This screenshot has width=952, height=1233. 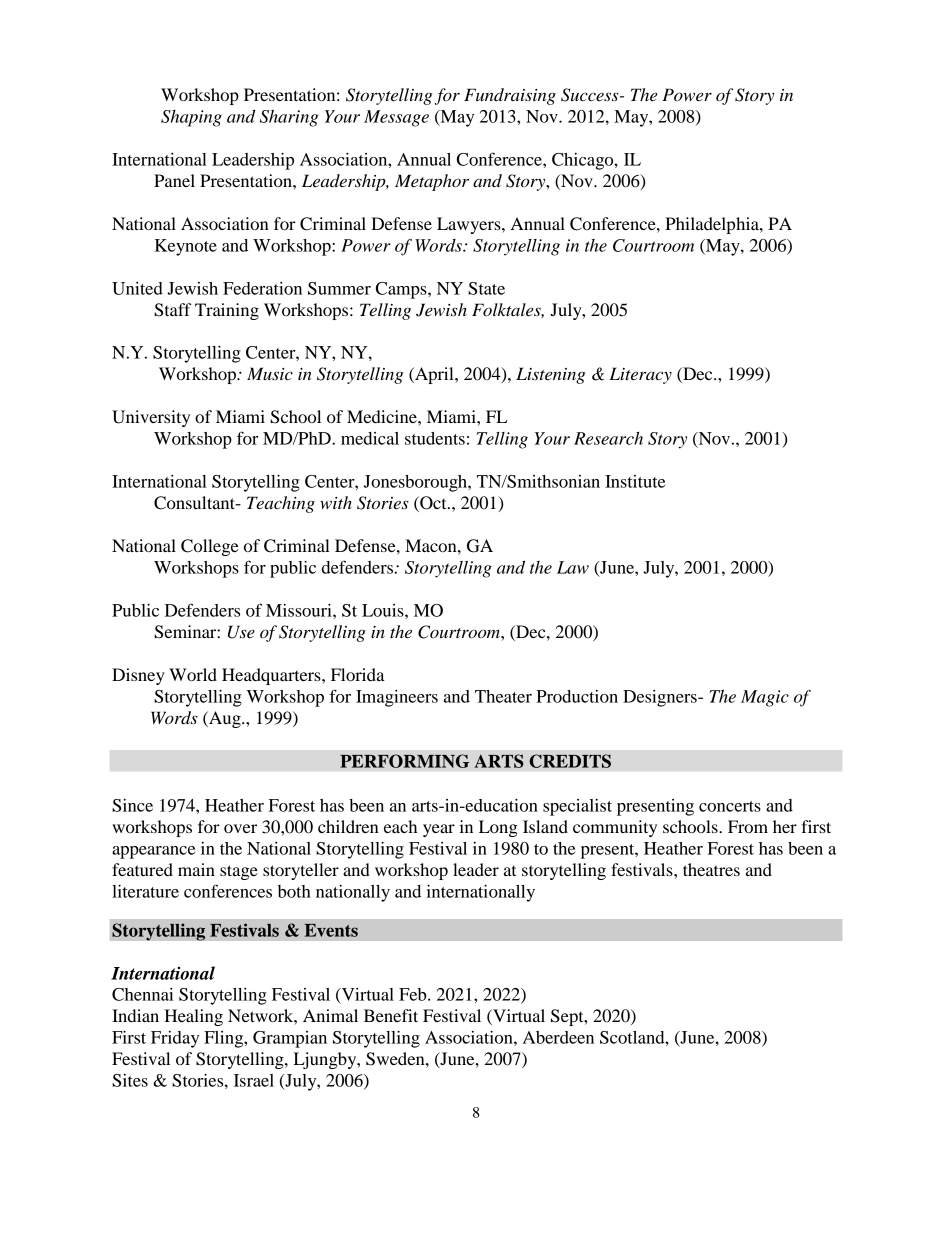 I want to click on Benefit, so click(x=391, y=1015).
